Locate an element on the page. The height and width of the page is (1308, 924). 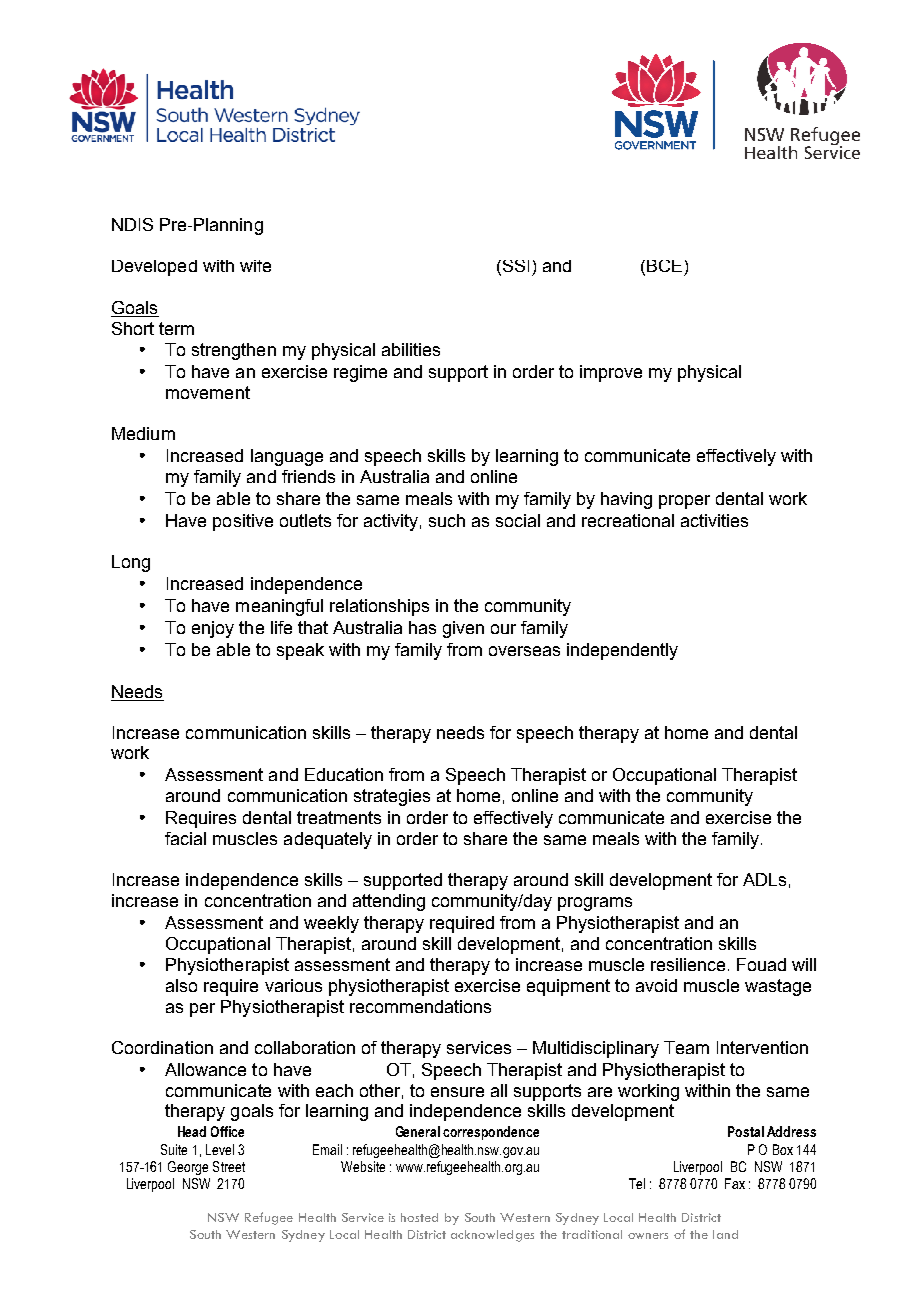
BCE is located at coordinates (664, 266).
